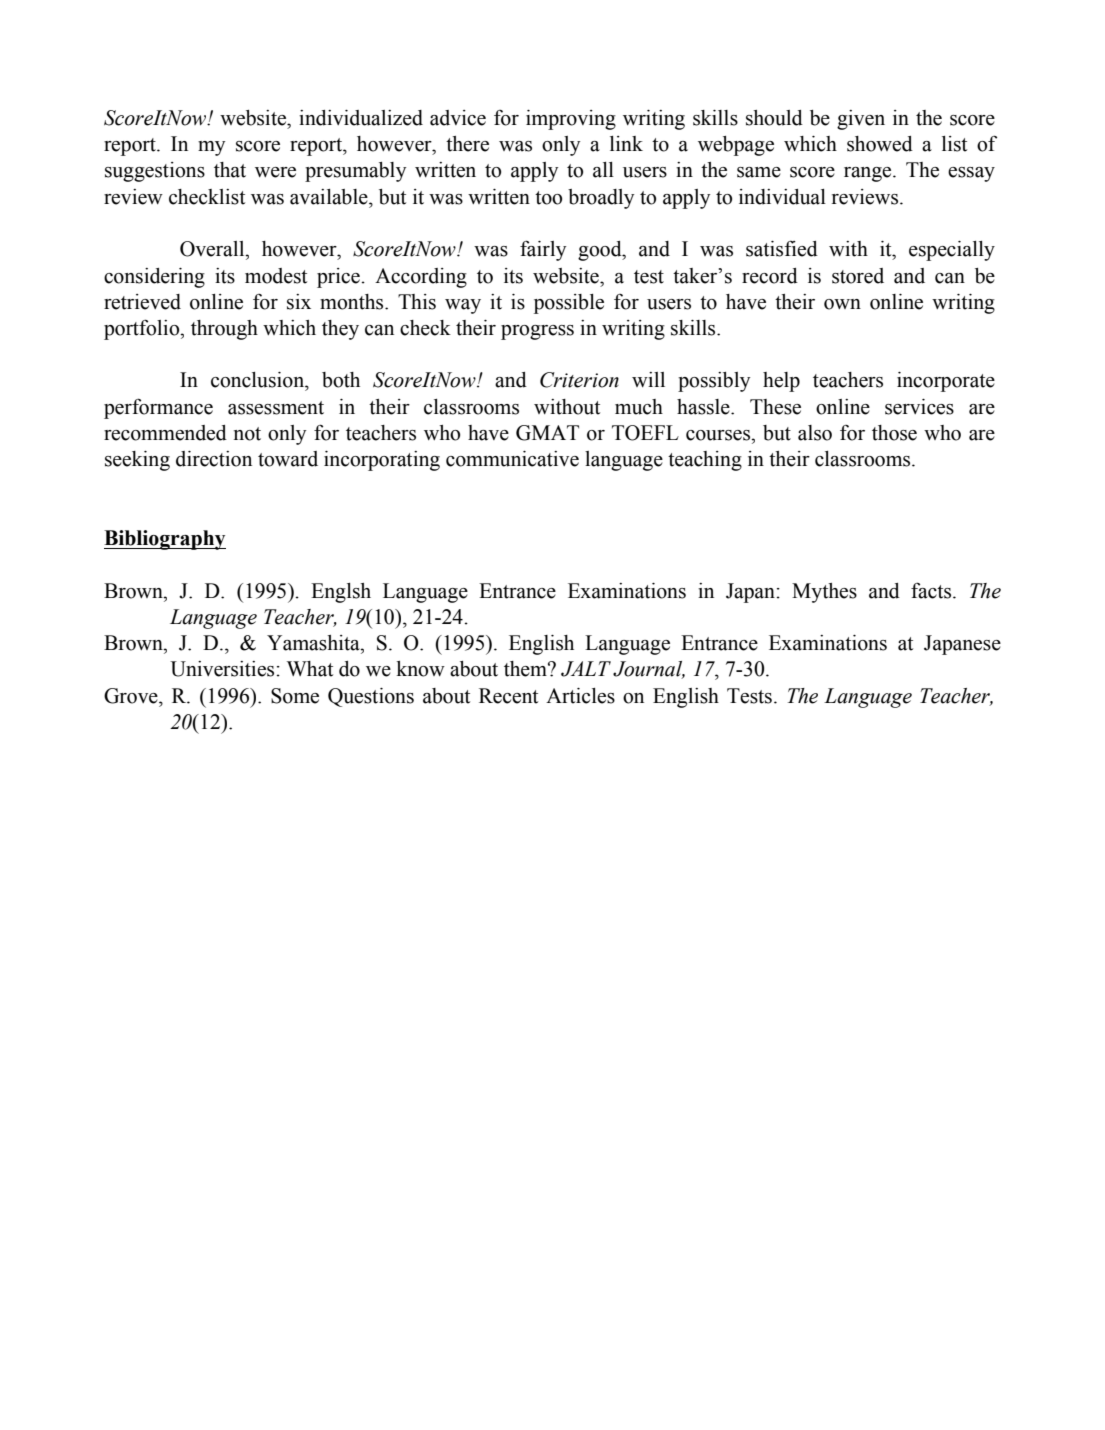  I want to click on stored, so click(858, 276).
